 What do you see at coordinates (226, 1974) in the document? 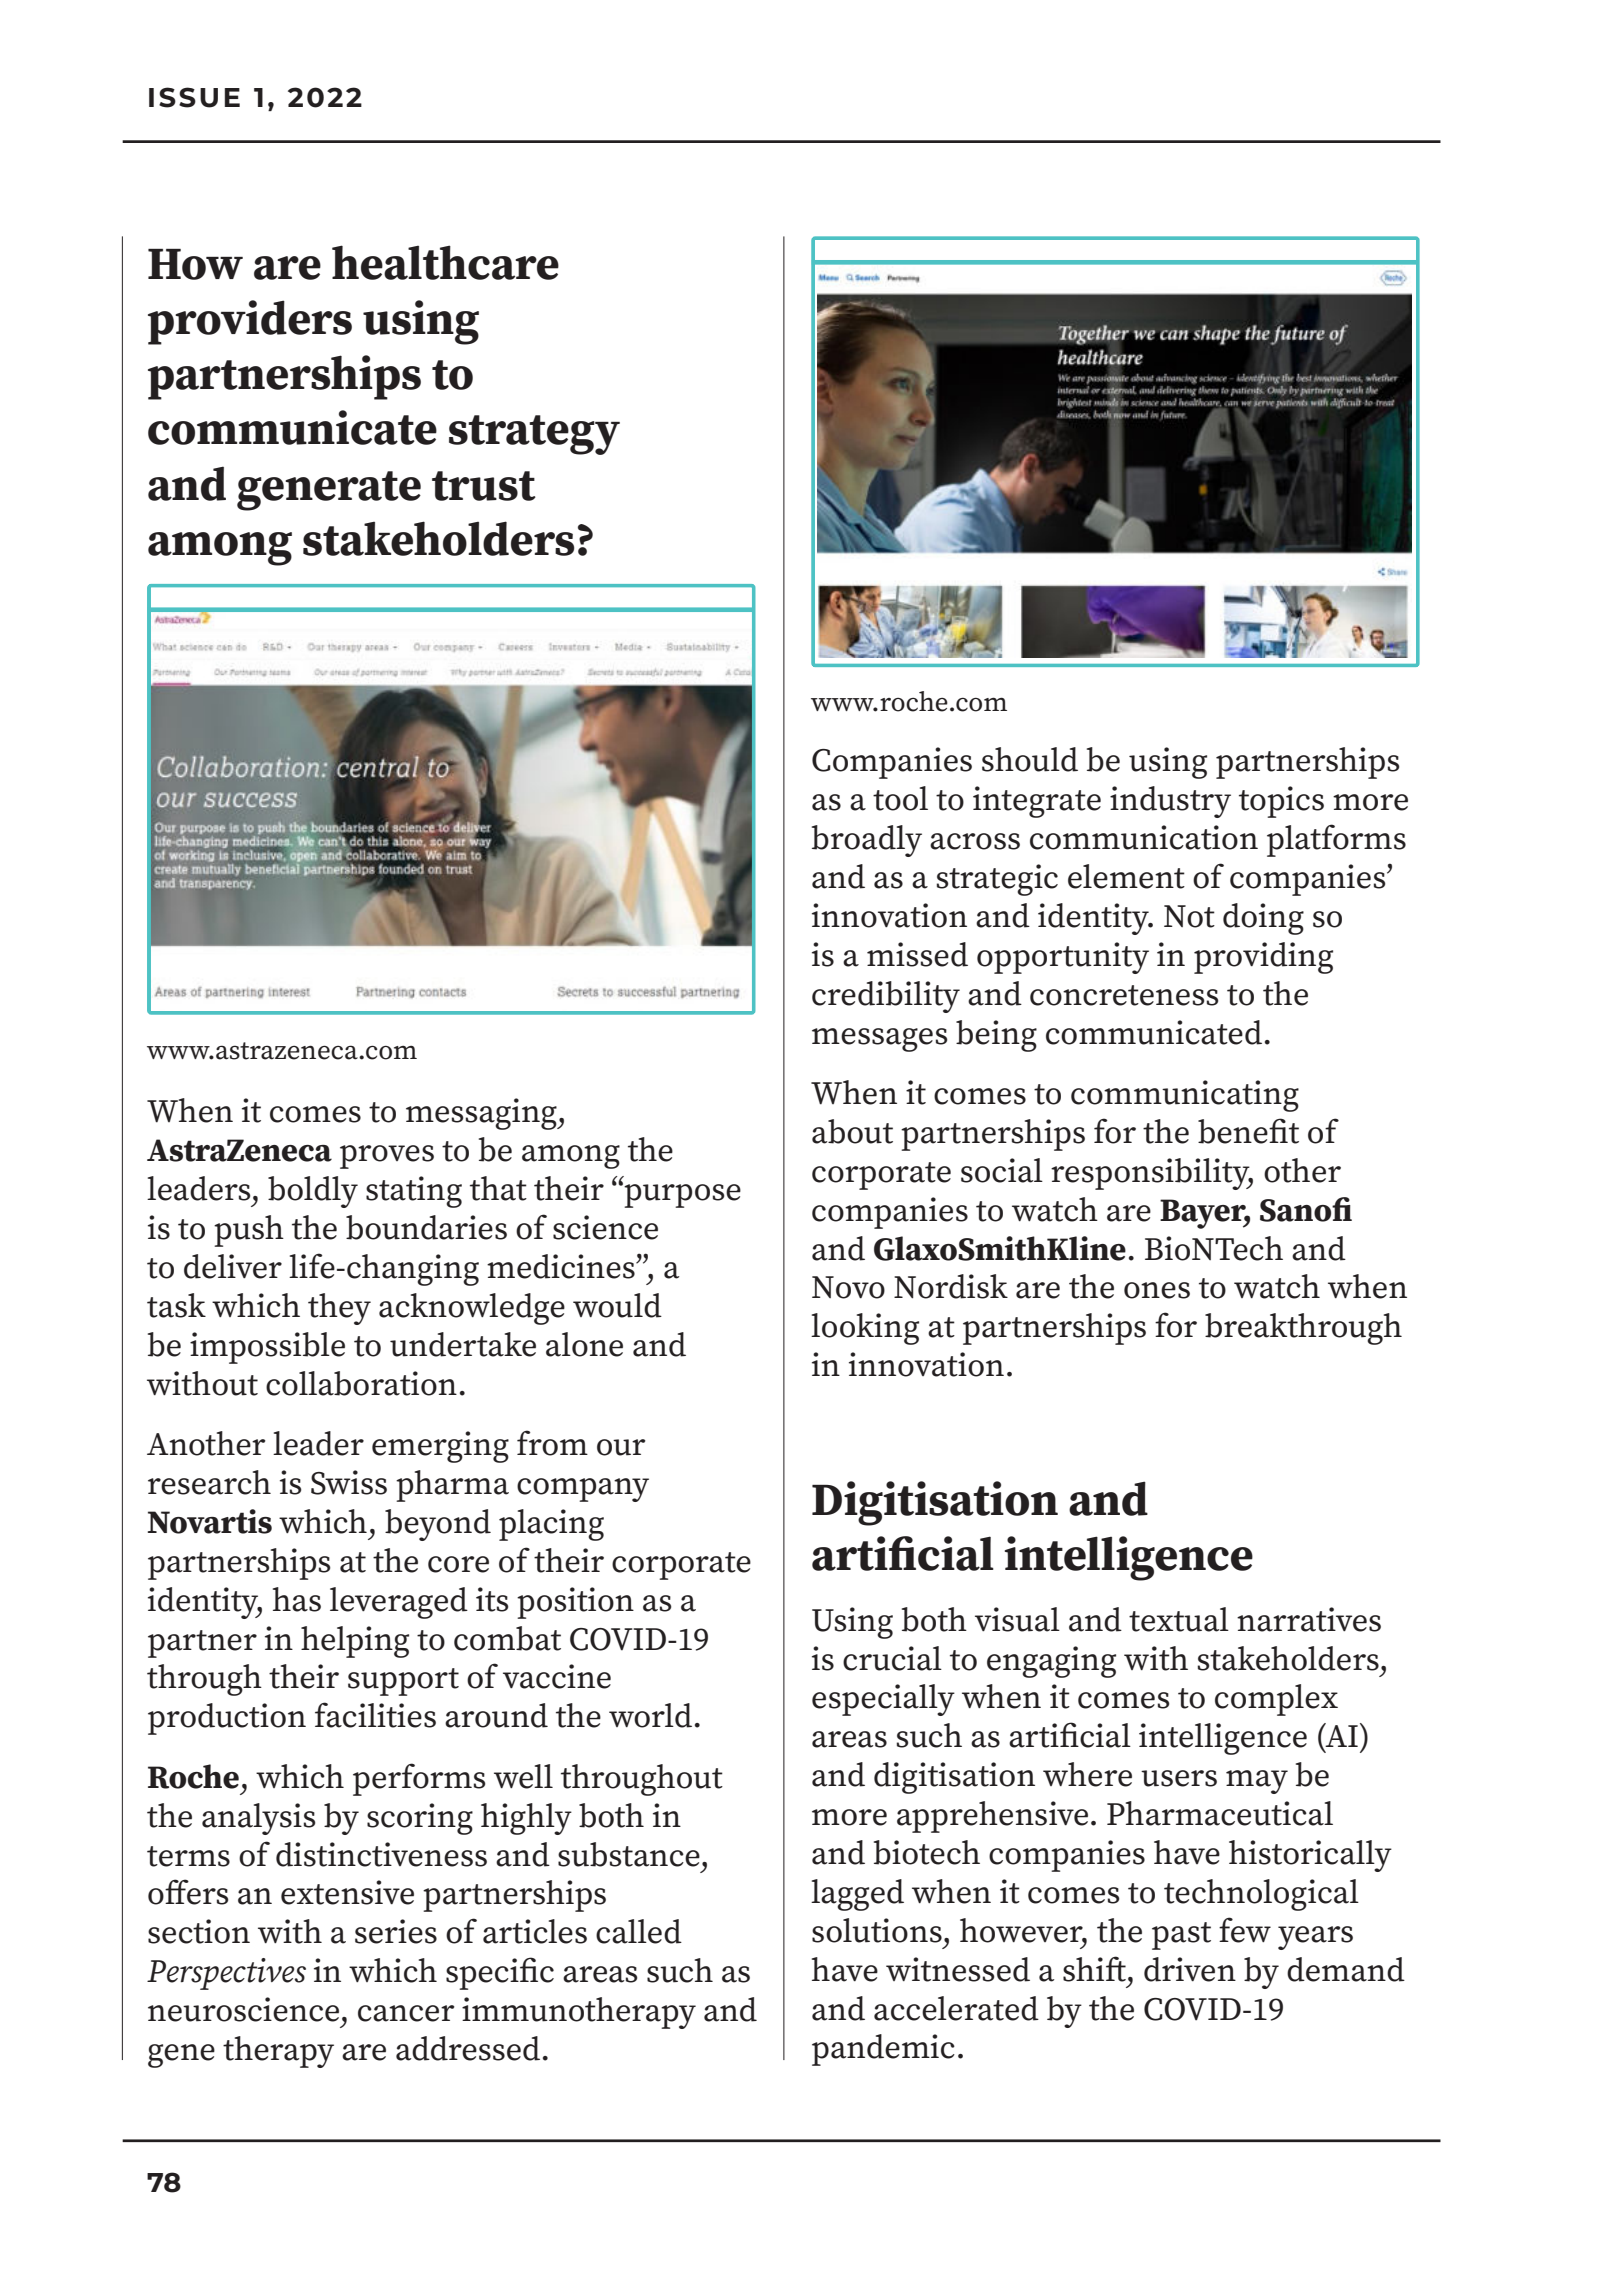
I see `Perspectives` at bounding box center [226, 1974].
